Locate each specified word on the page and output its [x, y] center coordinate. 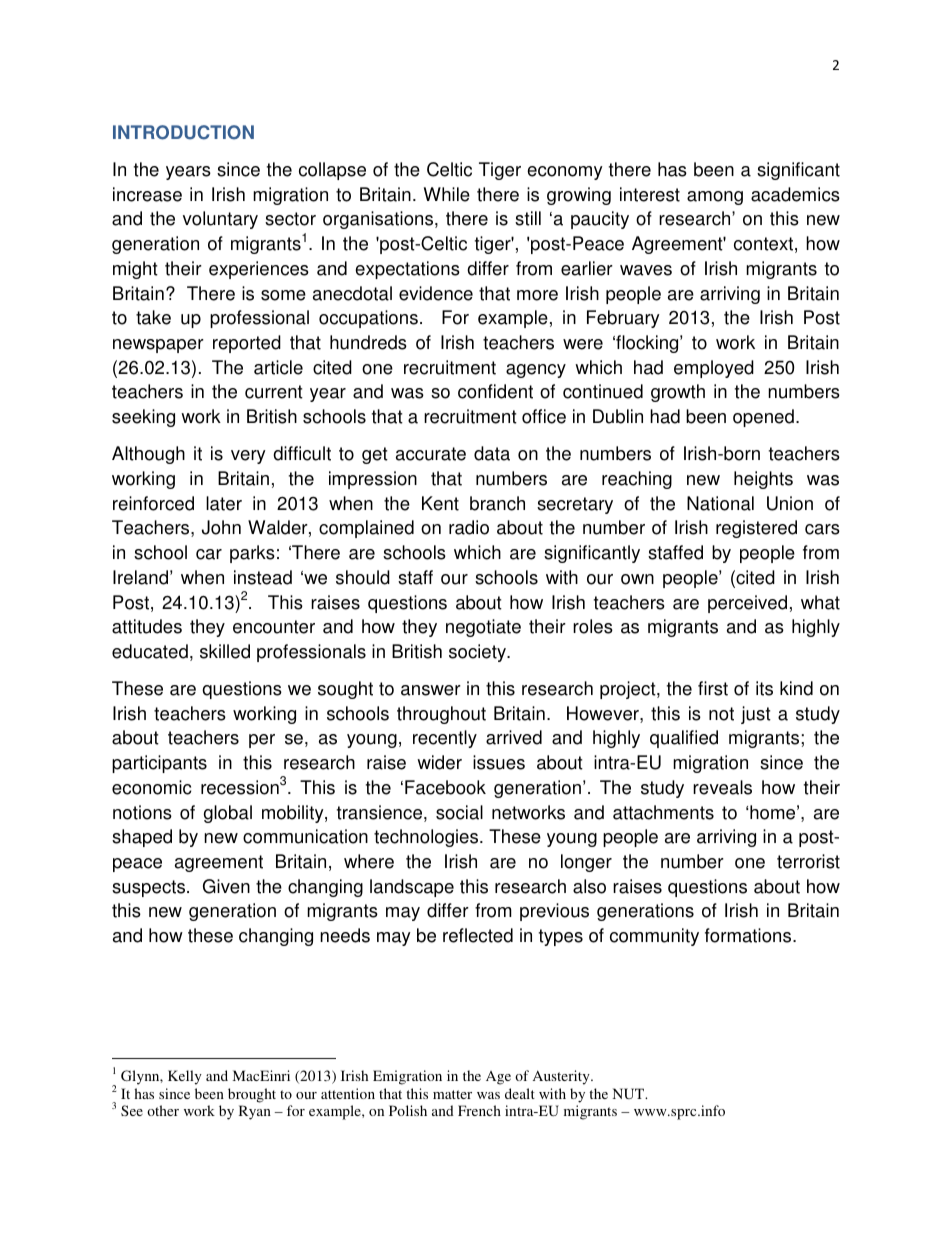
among [715, 198]
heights [763, 480]
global [228, 814]
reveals [722, 787]
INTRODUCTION [183, 132]
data [492, 453]
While [447, 194]
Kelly [185, 1077]
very [248, 457]
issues [499, 762]
